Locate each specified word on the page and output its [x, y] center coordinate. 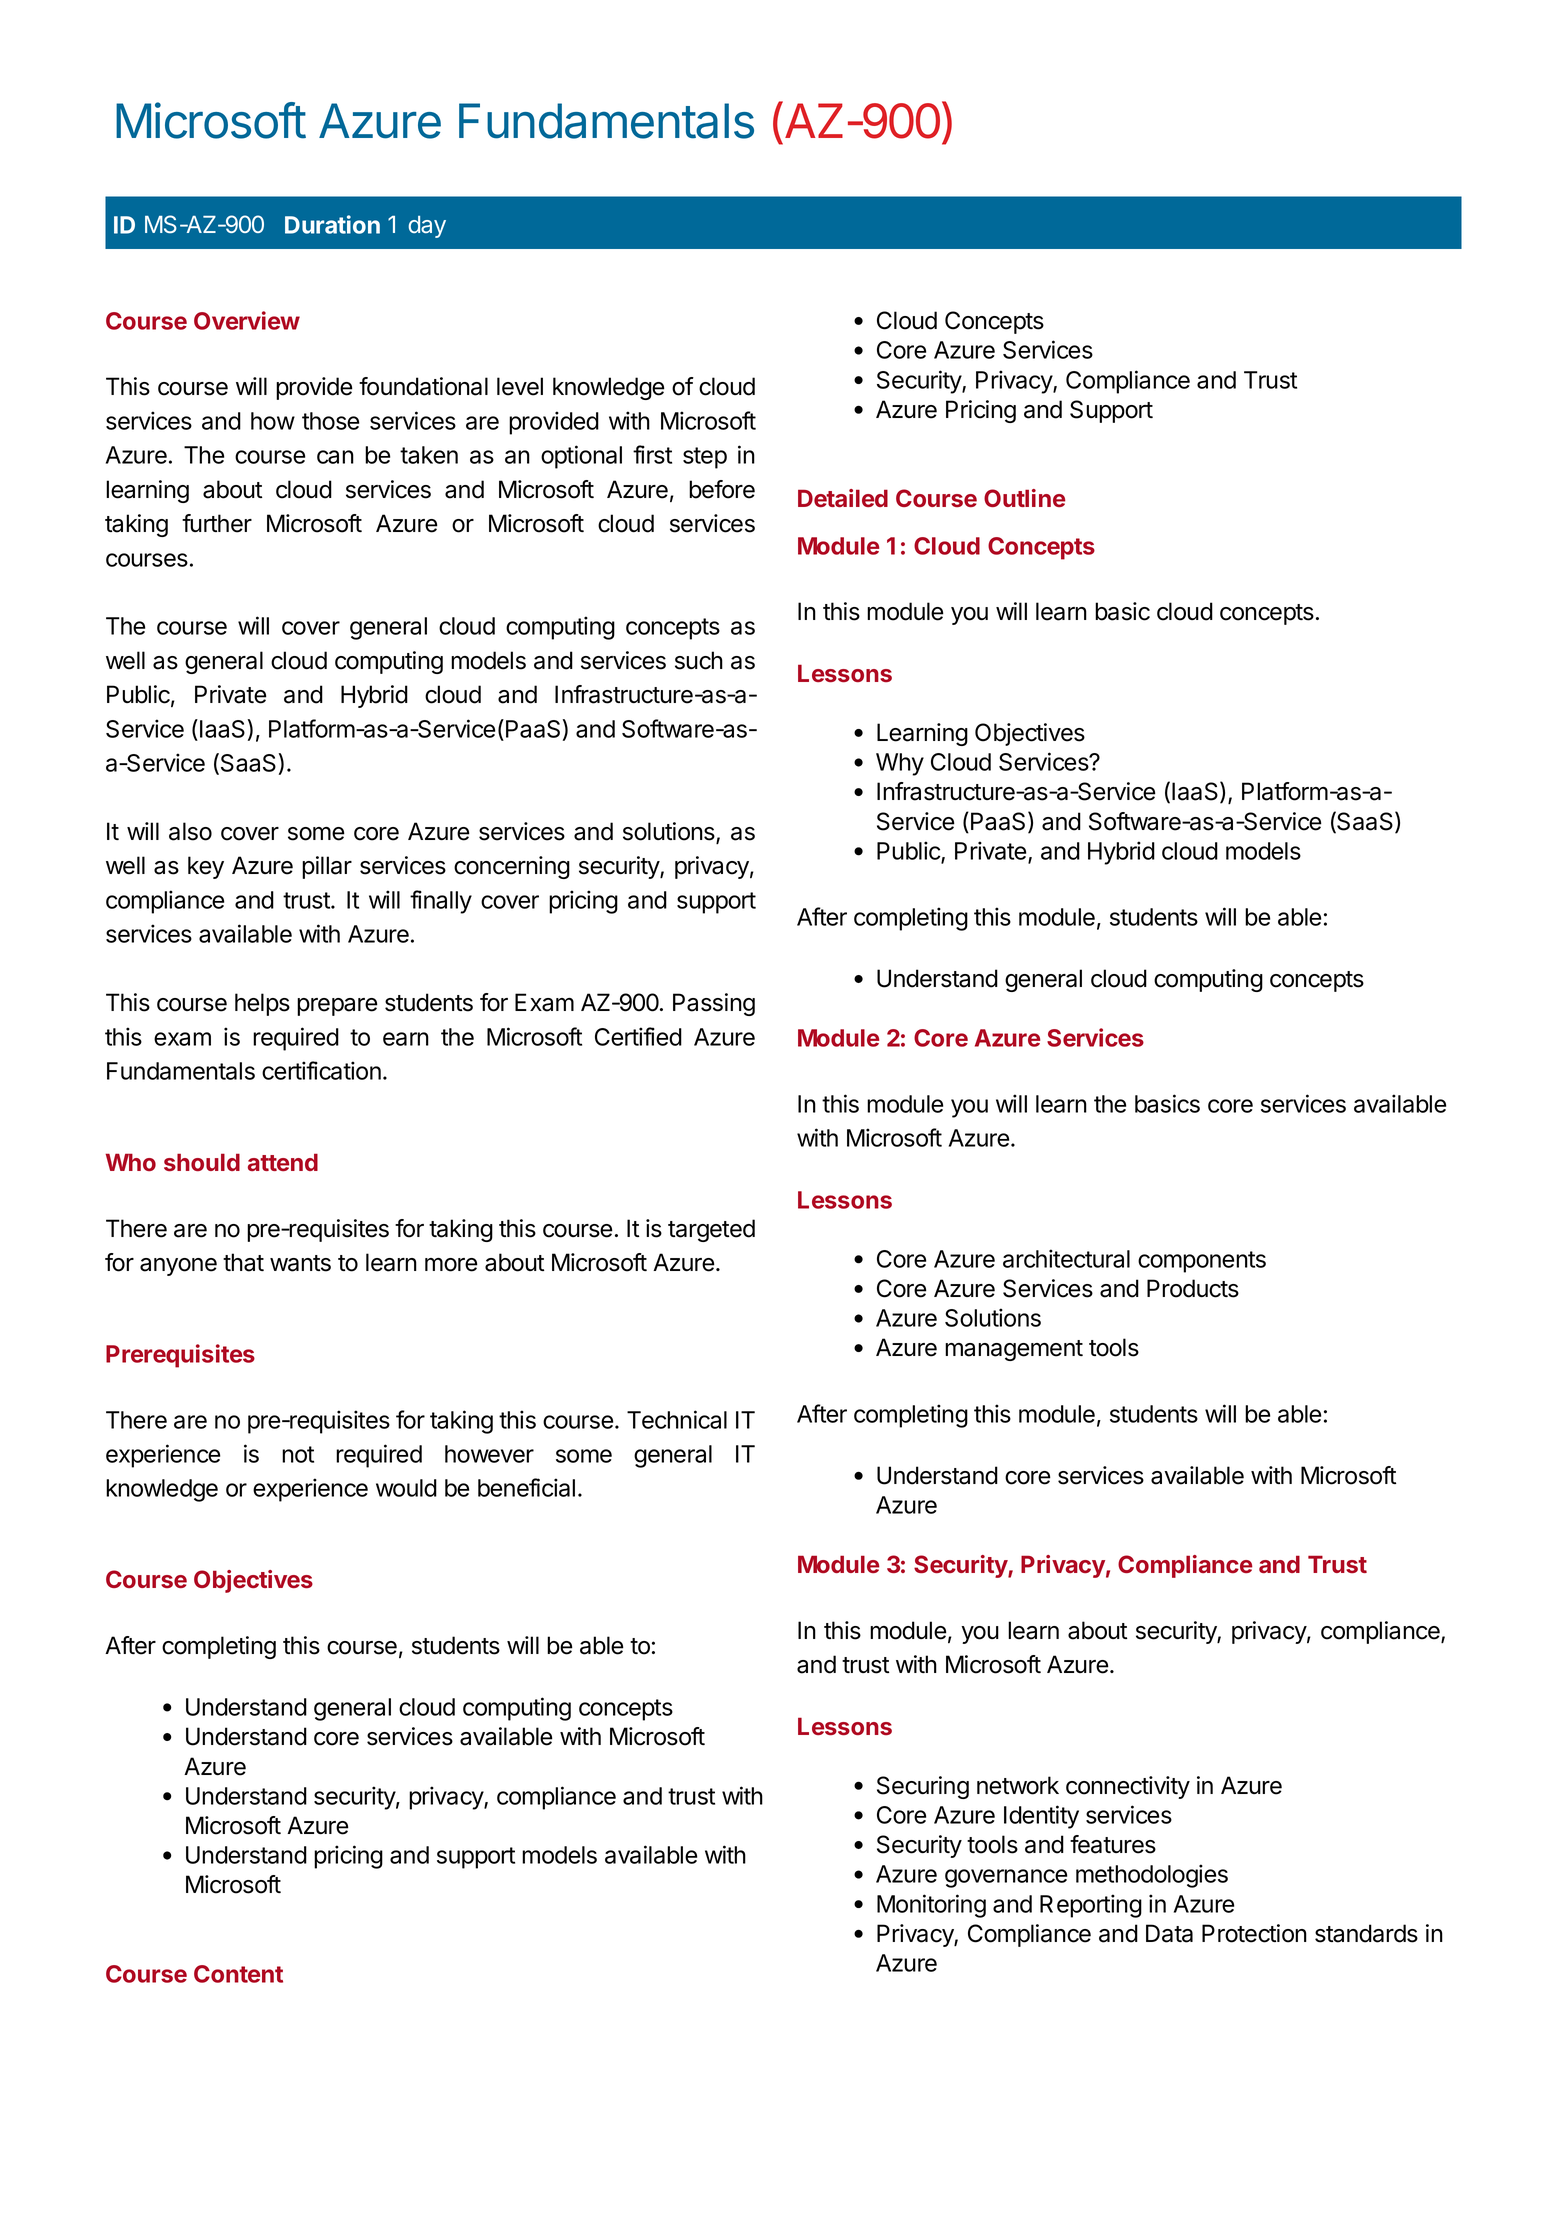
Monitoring [931, 1906]
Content [238, 1974]
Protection [1254, 1933]
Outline [1024, 498]
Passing [714, 1004]
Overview [247, 320]
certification [321, 1070]
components [1202, 1262]
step [705, 458]
